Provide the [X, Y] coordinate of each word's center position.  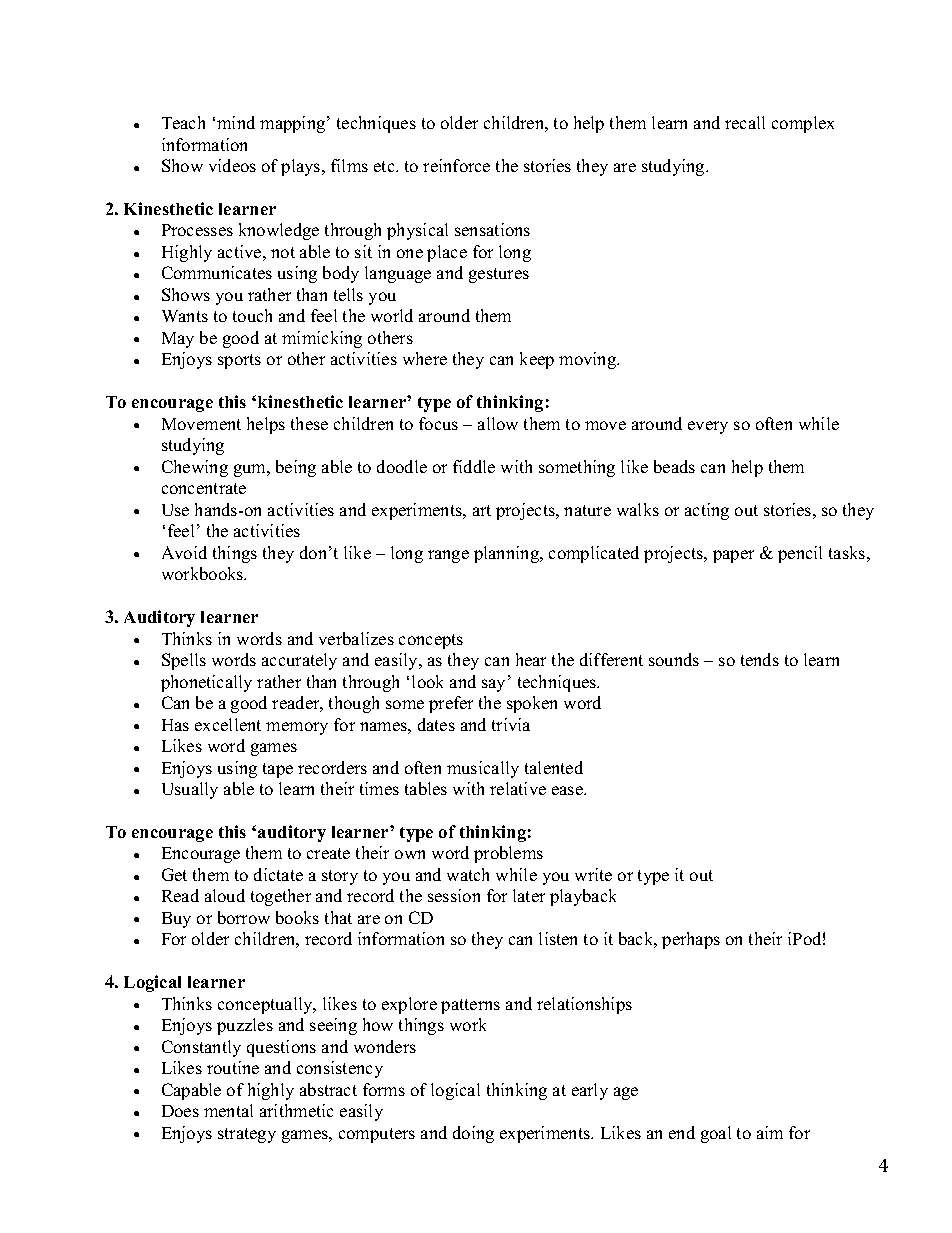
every [708, 427]
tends [760, 659]
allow [498, 423]
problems [508, 854]
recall [745, 122]
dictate [278, 874]
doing [473, 1134]
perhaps [691, 940]
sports [239, 361]
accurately [299, 661]
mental [228, 1110]
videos [232, 165]
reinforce [456, 165]
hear [531, 659]
